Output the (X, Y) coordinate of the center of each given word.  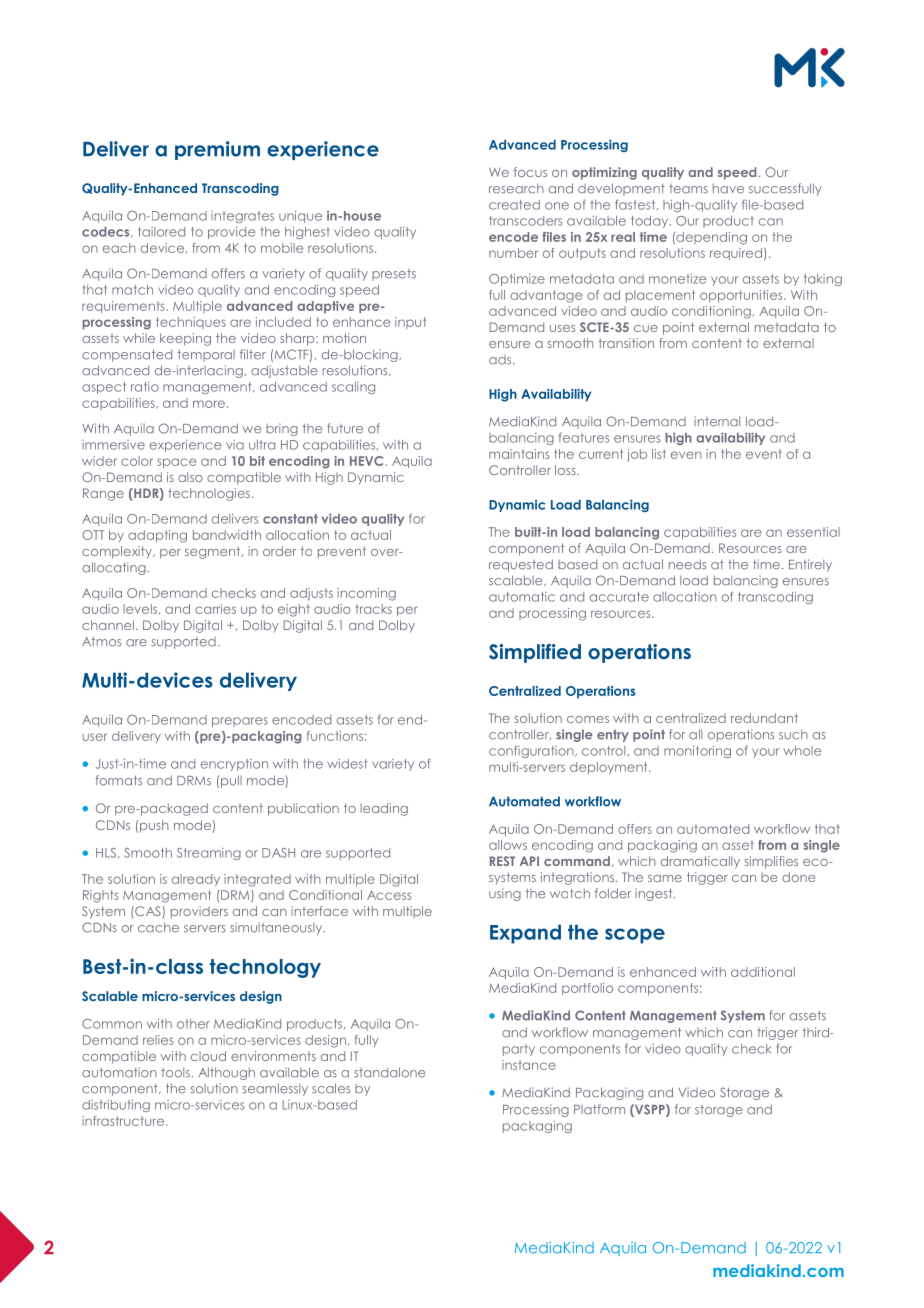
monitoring (697, 752)
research (516, 188)
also (190, 477)
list (659, 454)
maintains (519, 454)
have (728, 189)
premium (217, 150)
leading (384, 809)
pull (231, 781)
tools (176, 1073)
